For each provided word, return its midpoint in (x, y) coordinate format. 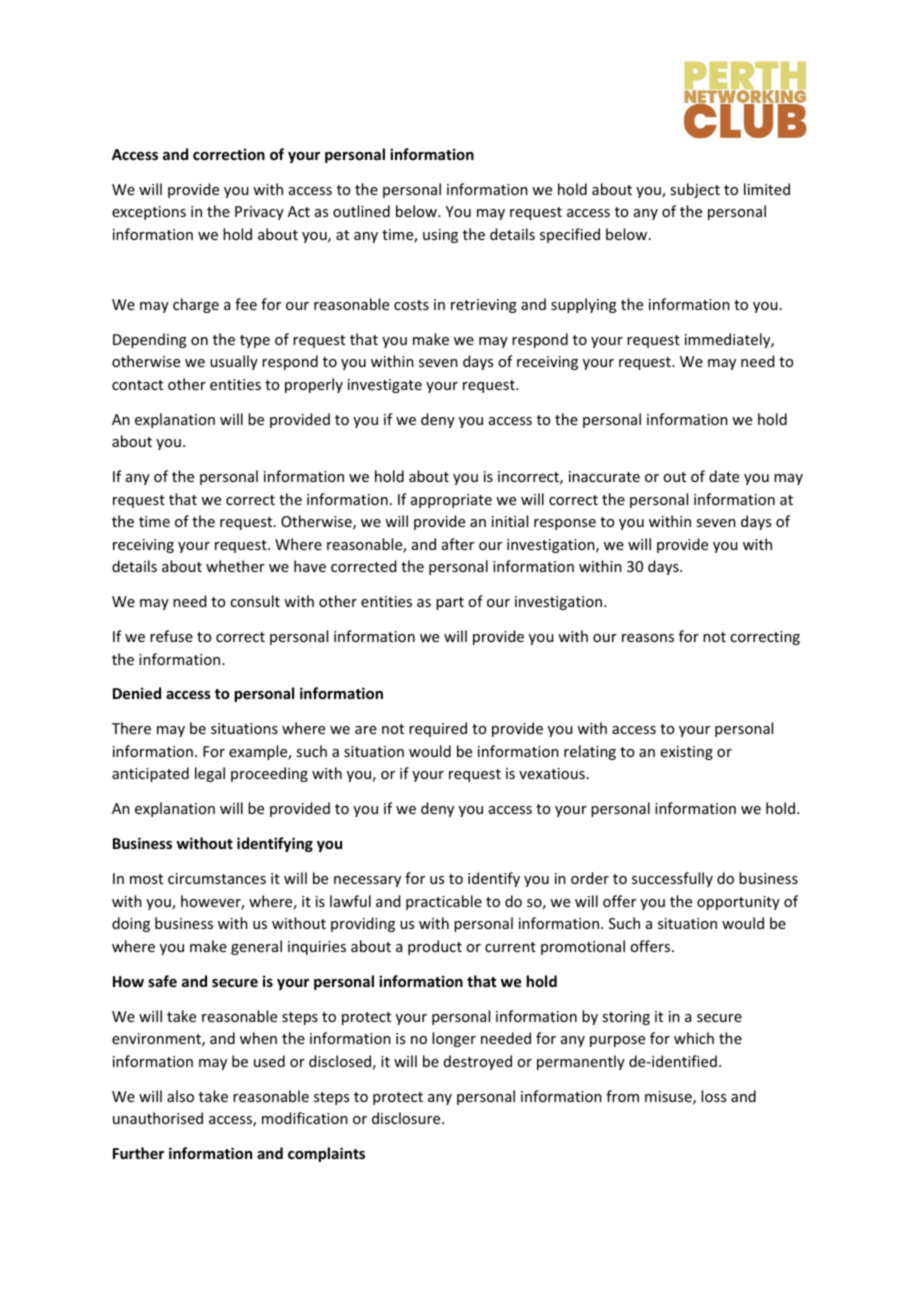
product (435, 947)
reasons (648, 638)
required (438, 729)
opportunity (738, 903)
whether (235, 566)
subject (695, 190)
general (256, 947)
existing (687, 753)
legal (210, 774)
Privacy (259, 213)
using (440, 236)
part (450, 603)
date (724, 476)
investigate (385, 386)
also (180, 1096)
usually (234, 362)
